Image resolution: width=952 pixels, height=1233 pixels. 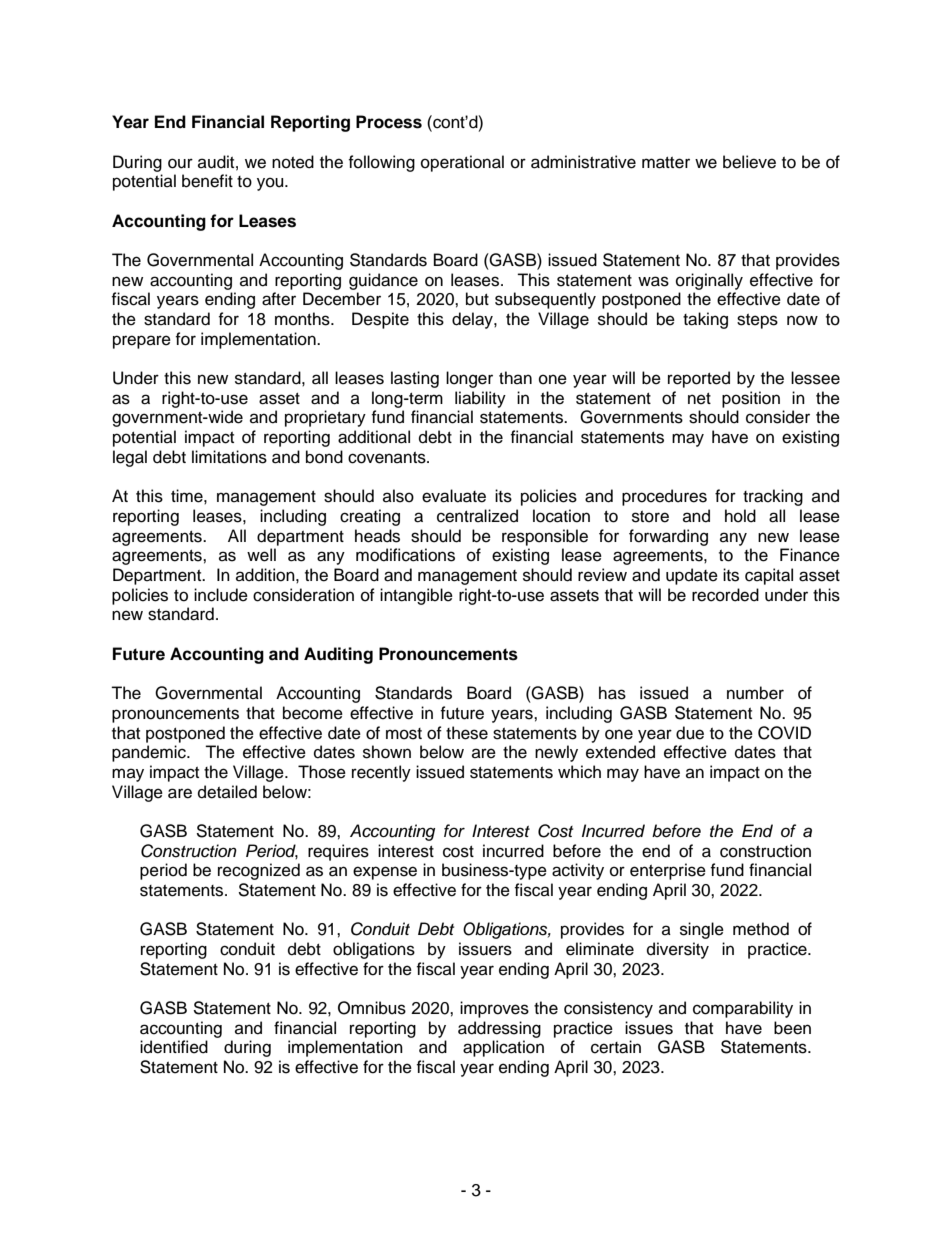 I want to click on position, so click(x=751, y=399).
